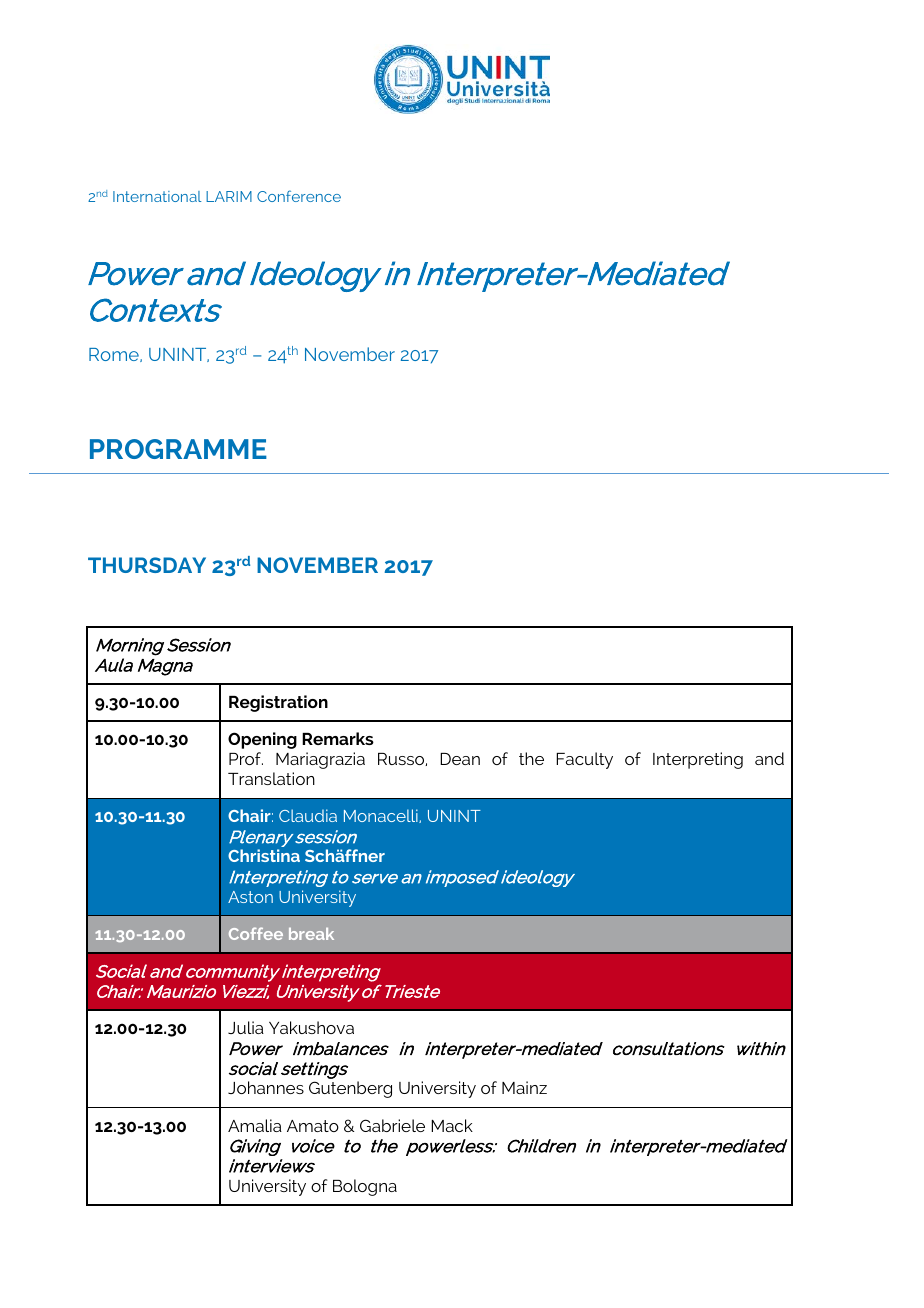 The image size is (924, 1308). I want to click on PROGRAMME, so click(178, 449).
